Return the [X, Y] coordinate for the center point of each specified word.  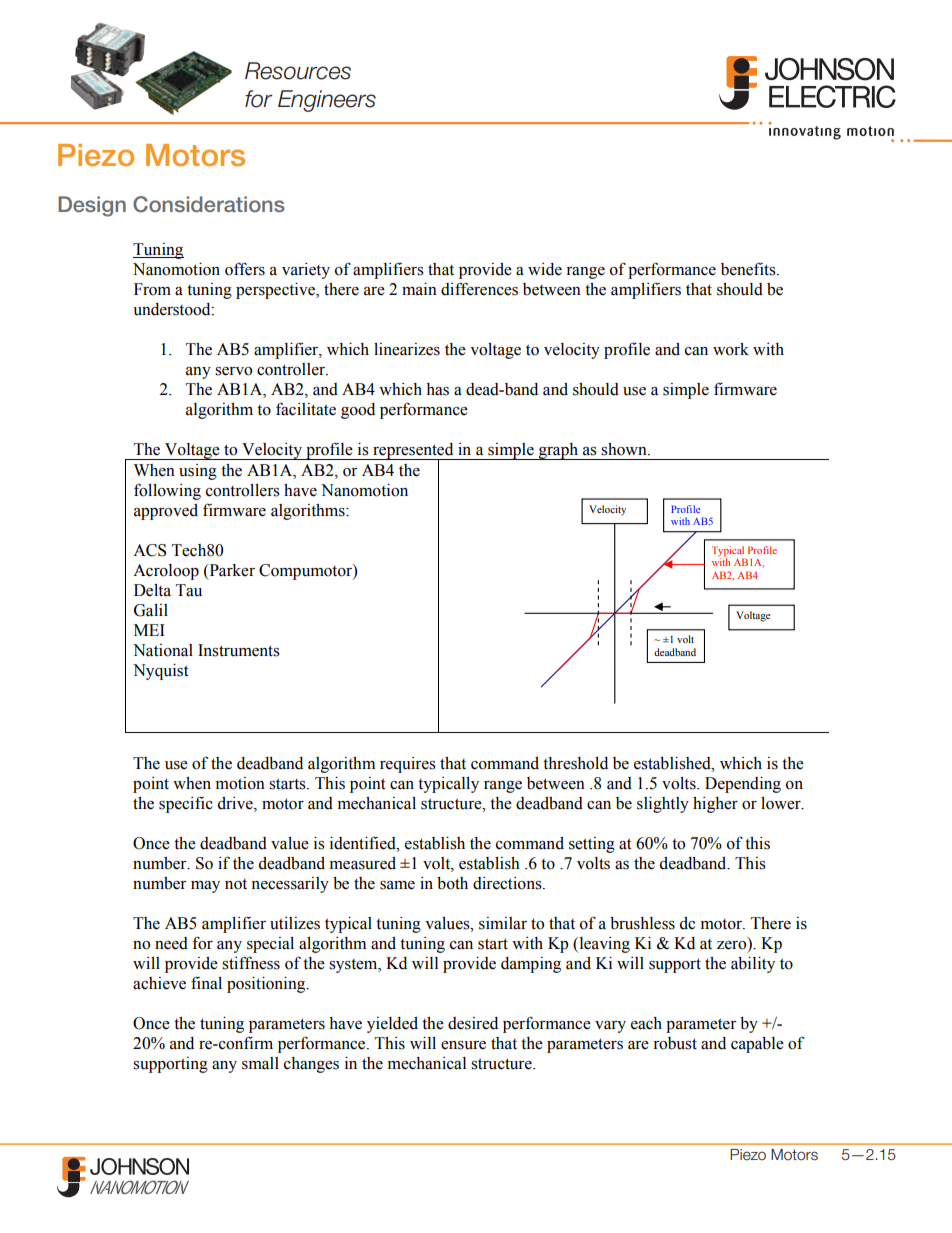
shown [625, 449]
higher [715, 805]
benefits [749, 269]
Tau [189, 590]
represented [413, 452]
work [731, 349]
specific [186, 805]
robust [675, 1043]
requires [408, 765]
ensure [463, 1045]
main [419, 289]
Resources [298, 71]
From [152, 289]
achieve [159, 983]
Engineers [327, 101]
